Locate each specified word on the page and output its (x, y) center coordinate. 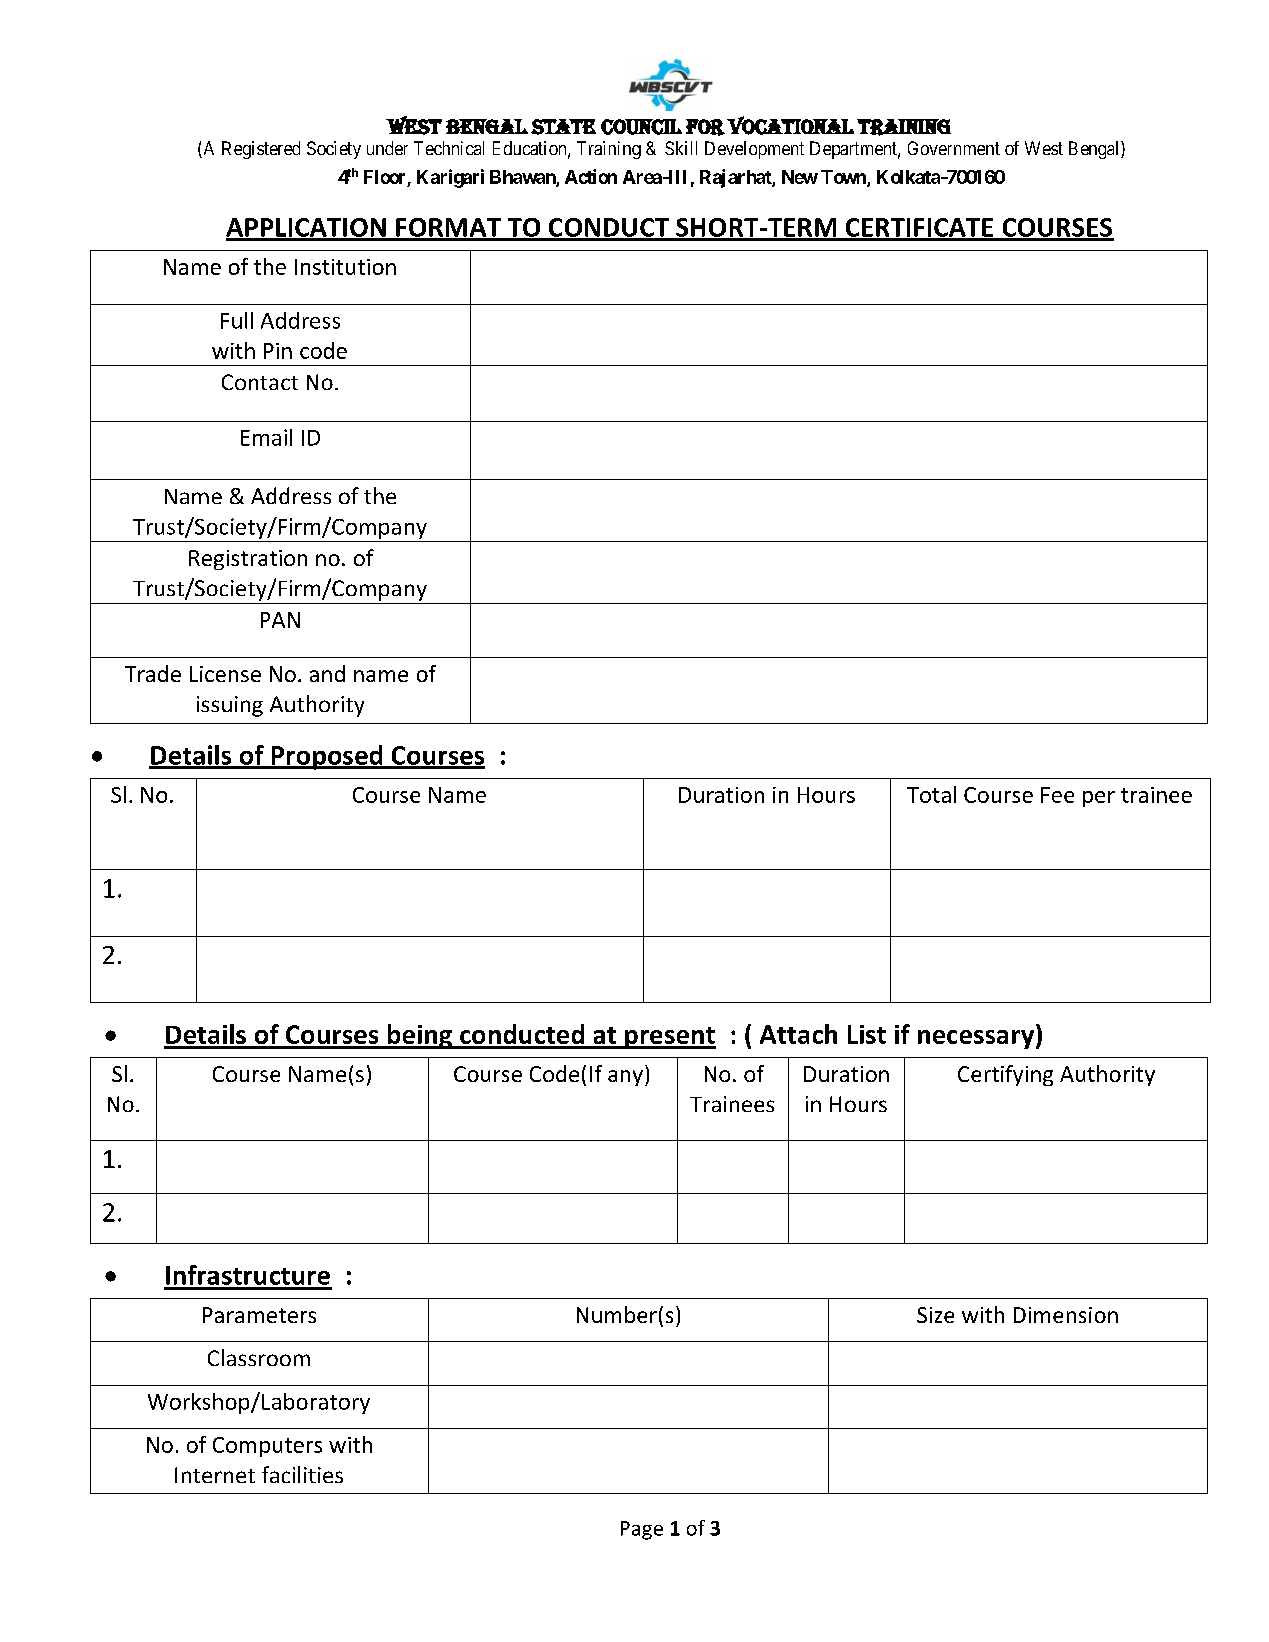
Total (931, 794)
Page (642, 1530)
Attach (798, 1034)
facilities (302, 1474)
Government (954, 148)
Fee (1057, 795)
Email (266, 437)
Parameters (259, 1315)
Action (591, 176)
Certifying (1005, 1075)
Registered (261, 150)
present (669, 1038)
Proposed (327, 757)
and (327, 673)
